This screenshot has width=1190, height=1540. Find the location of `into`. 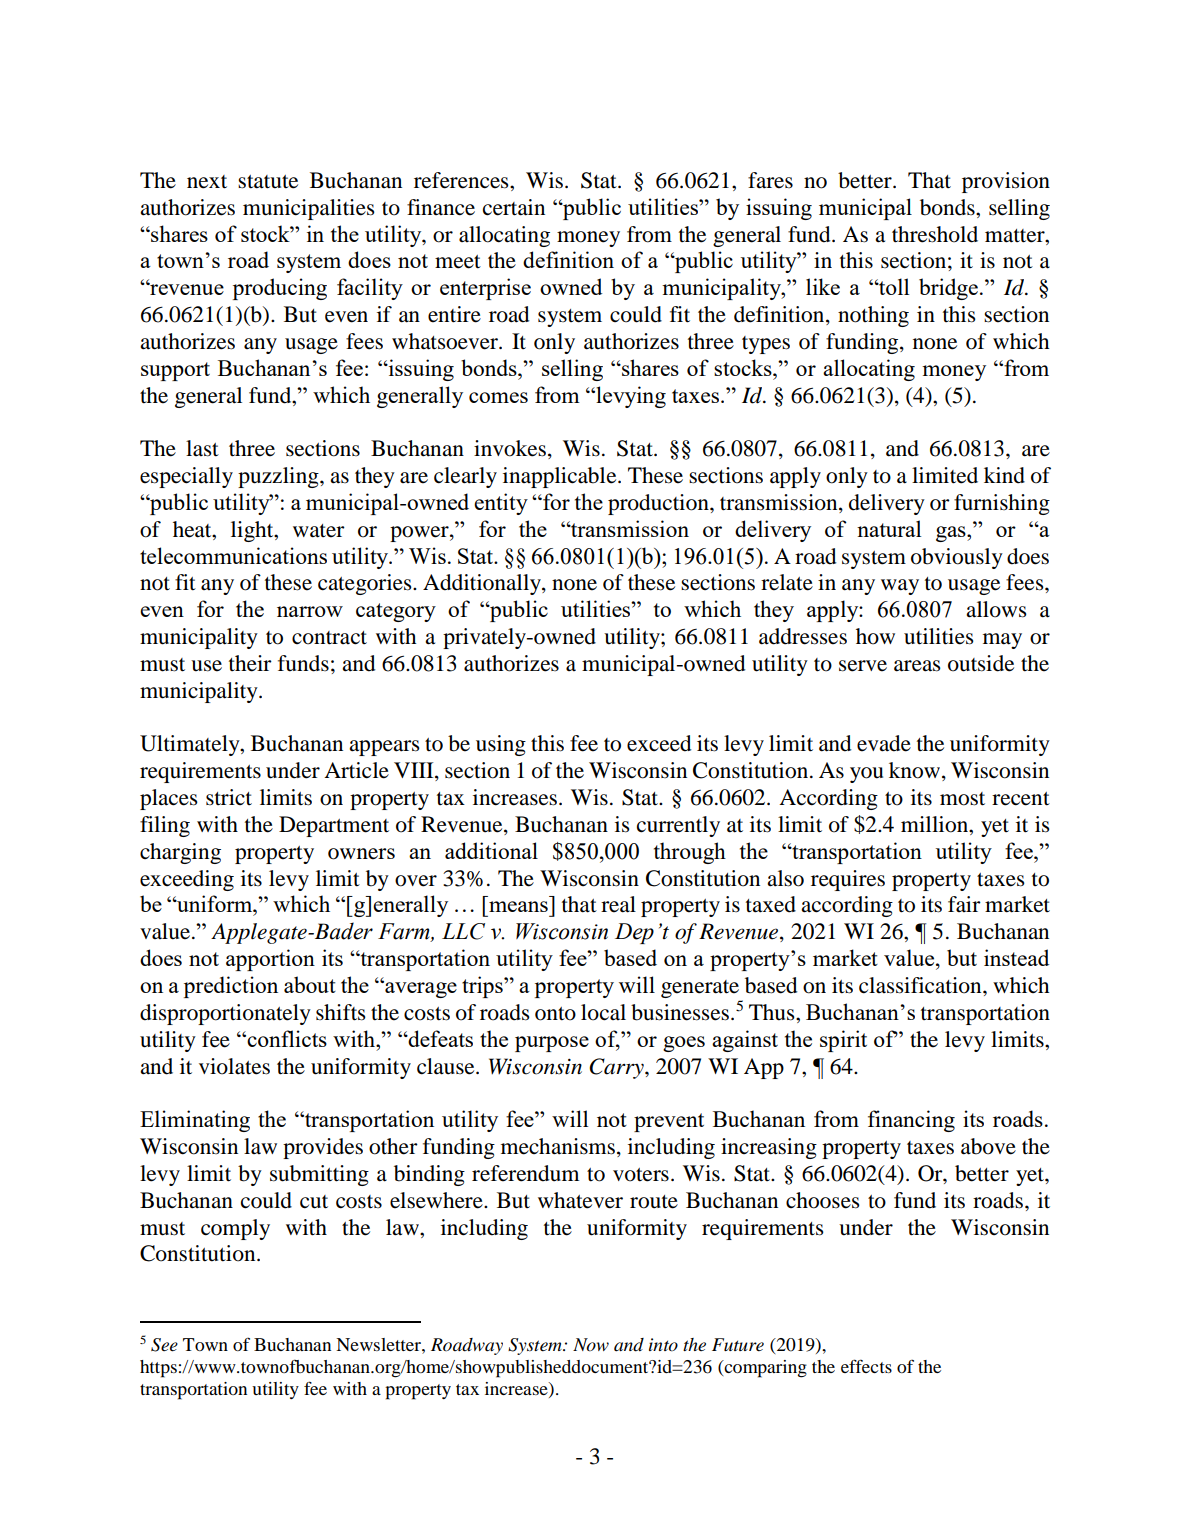

into is located at coordinates (663, 1345).
